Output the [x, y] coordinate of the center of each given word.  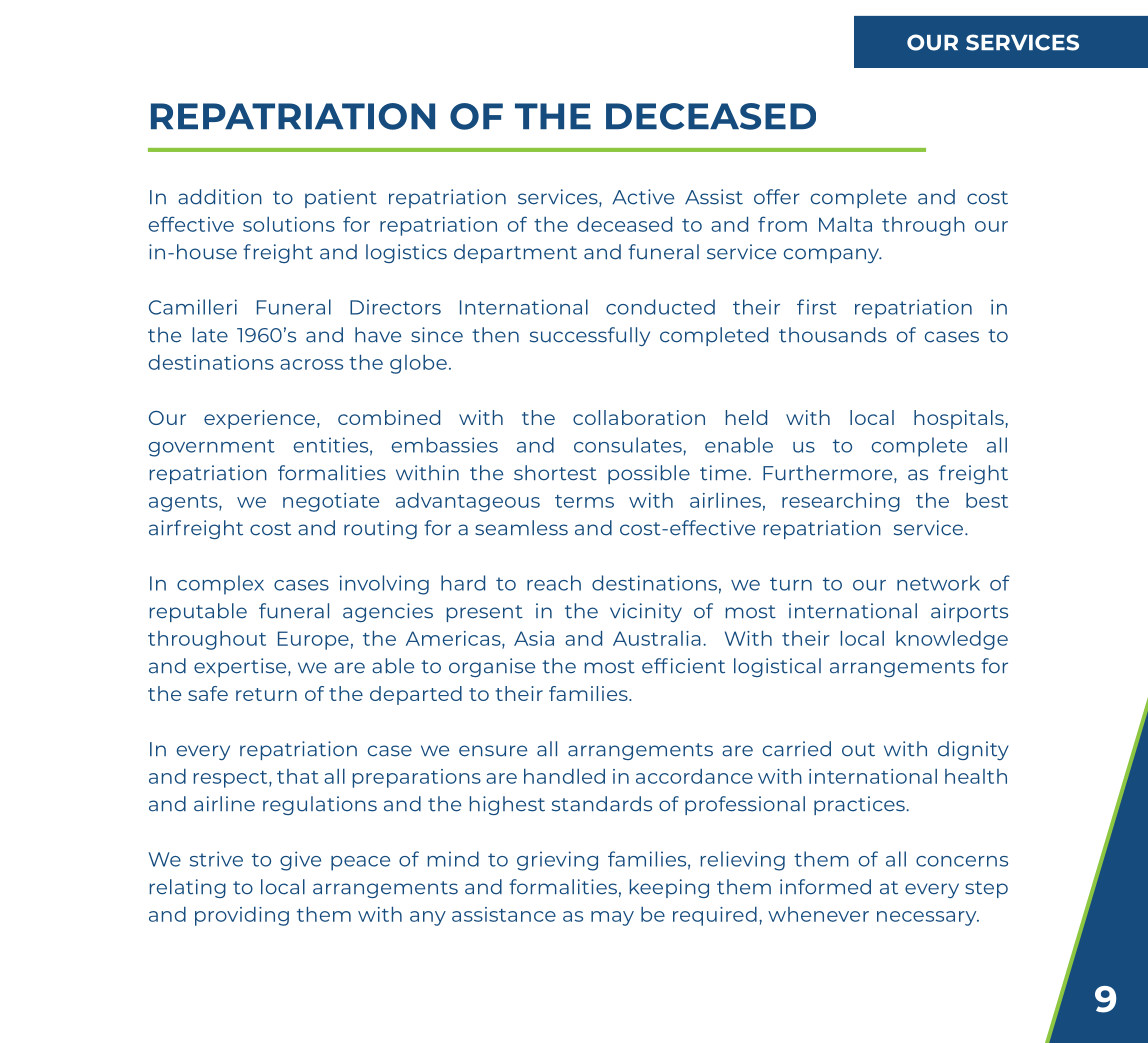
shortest [555, 473]
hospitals [959, 419]
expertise [241, 667]
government [212, 448]
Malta [845, 224]
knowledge [952, 640]
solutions [289, 224]
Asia [534, 638]
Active [643, 197]
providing [242, 916]
